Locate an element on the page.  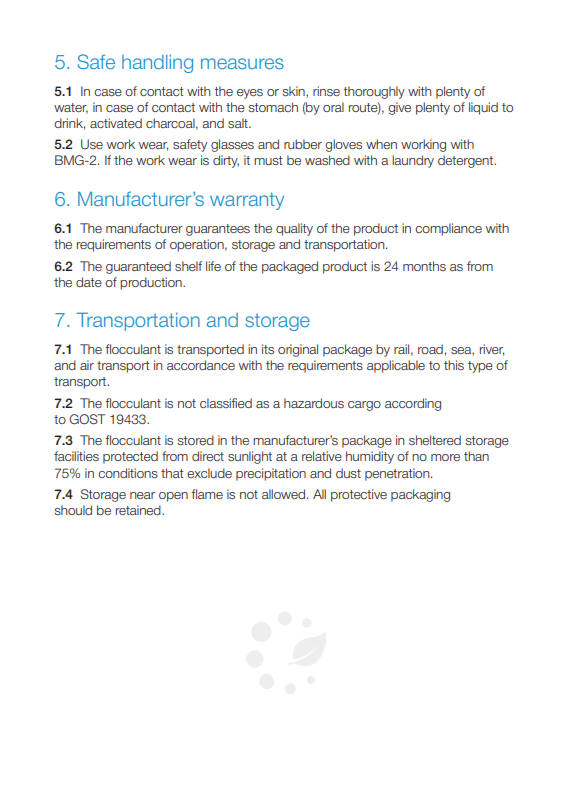
its is located at coordinates (268, 349).
